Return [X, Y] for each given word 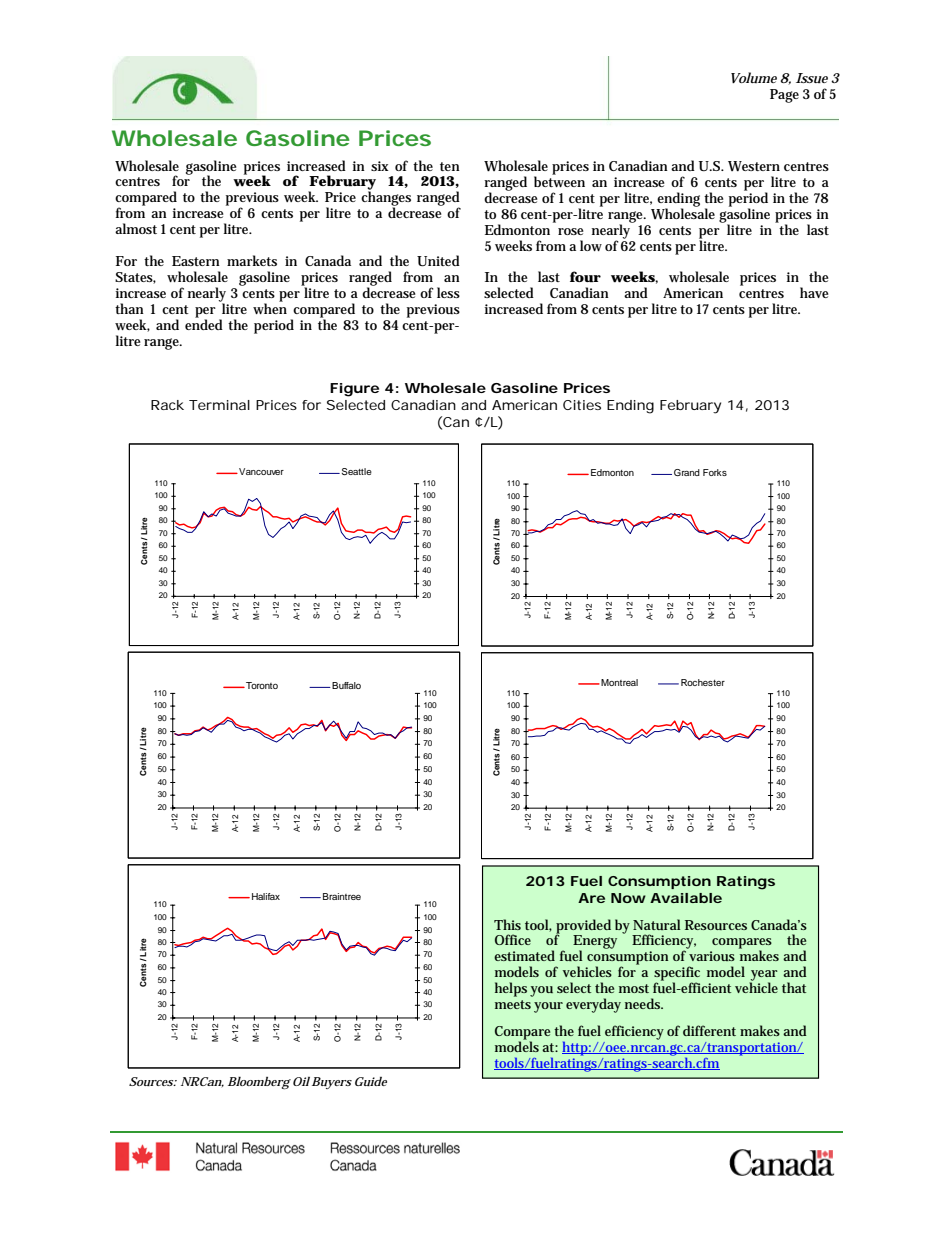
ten [450, 166]
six [380, 166]
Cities [582, 405]
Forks [715, 472]
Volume [754, 77]
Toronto [261, 685]
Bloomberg [259, 1082]
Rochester [703, 682]
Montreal [618, 682]
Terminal [219, 405]
